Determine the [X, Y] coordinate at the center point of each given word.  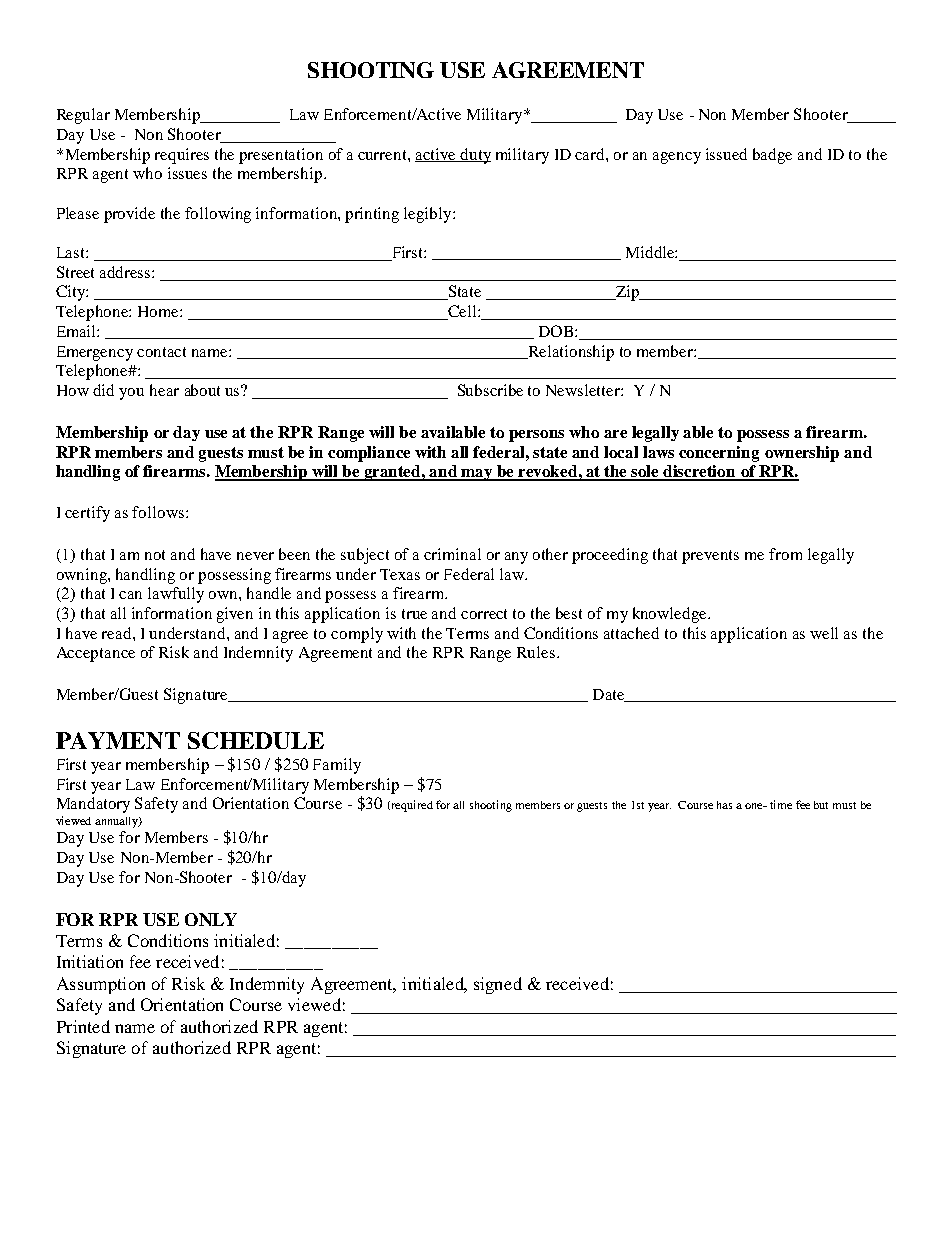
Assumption [101, 985]
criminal [452, 554]
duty [475, 156]
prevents [710, 557]
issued [726, 154]
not [155, 555]
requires [182, 156]
